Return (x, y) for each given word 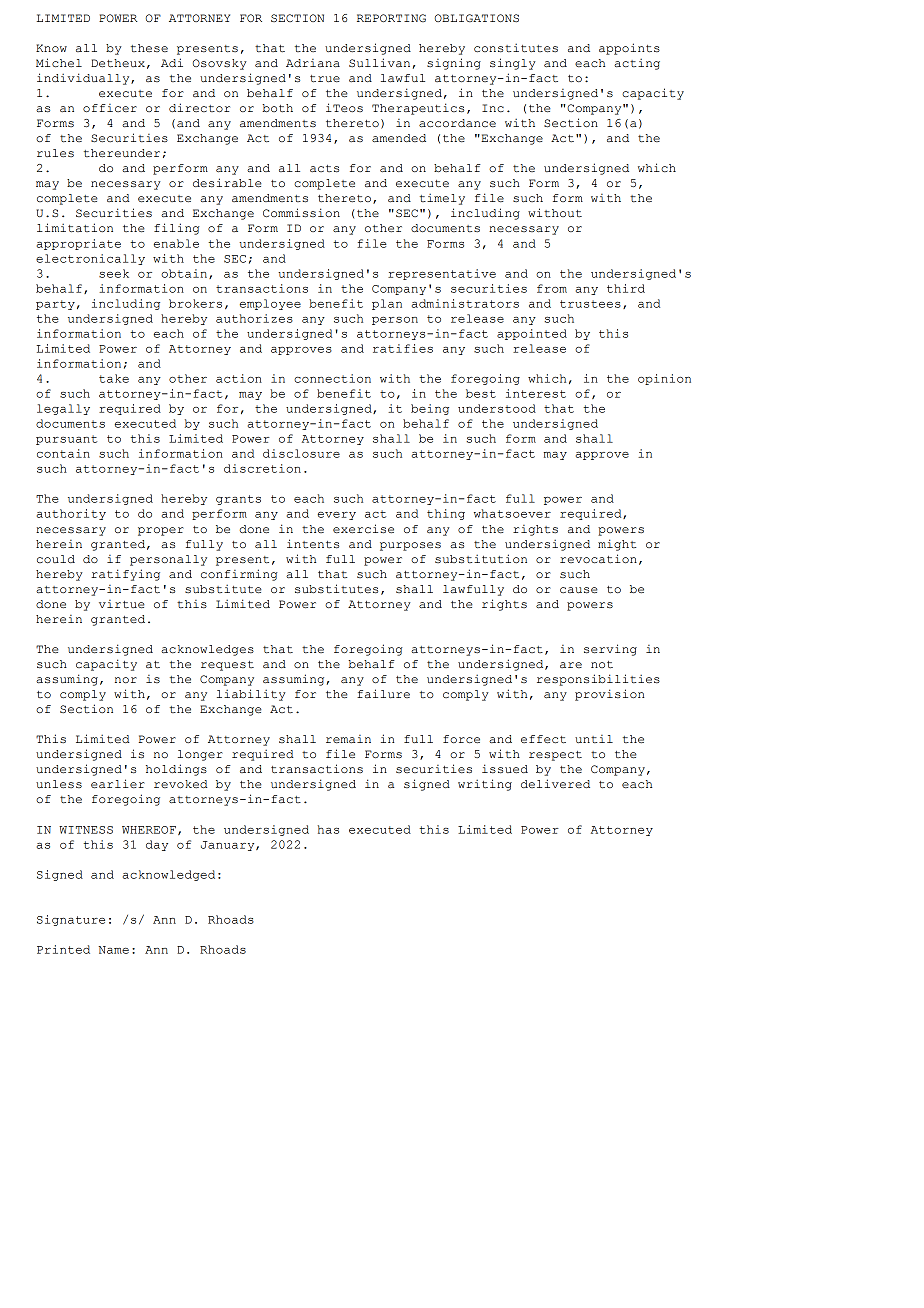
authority (71, 514)
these (149, 48)
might (617, 545)
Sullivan (379, 63)
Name (113, 950)
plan (387, 304)
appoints (629, 49)
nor (126, 680)
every (337, 516)
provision (610, 695)
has (328, 829)
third (626, 288)
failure (383, 693)
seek (114, 273)
